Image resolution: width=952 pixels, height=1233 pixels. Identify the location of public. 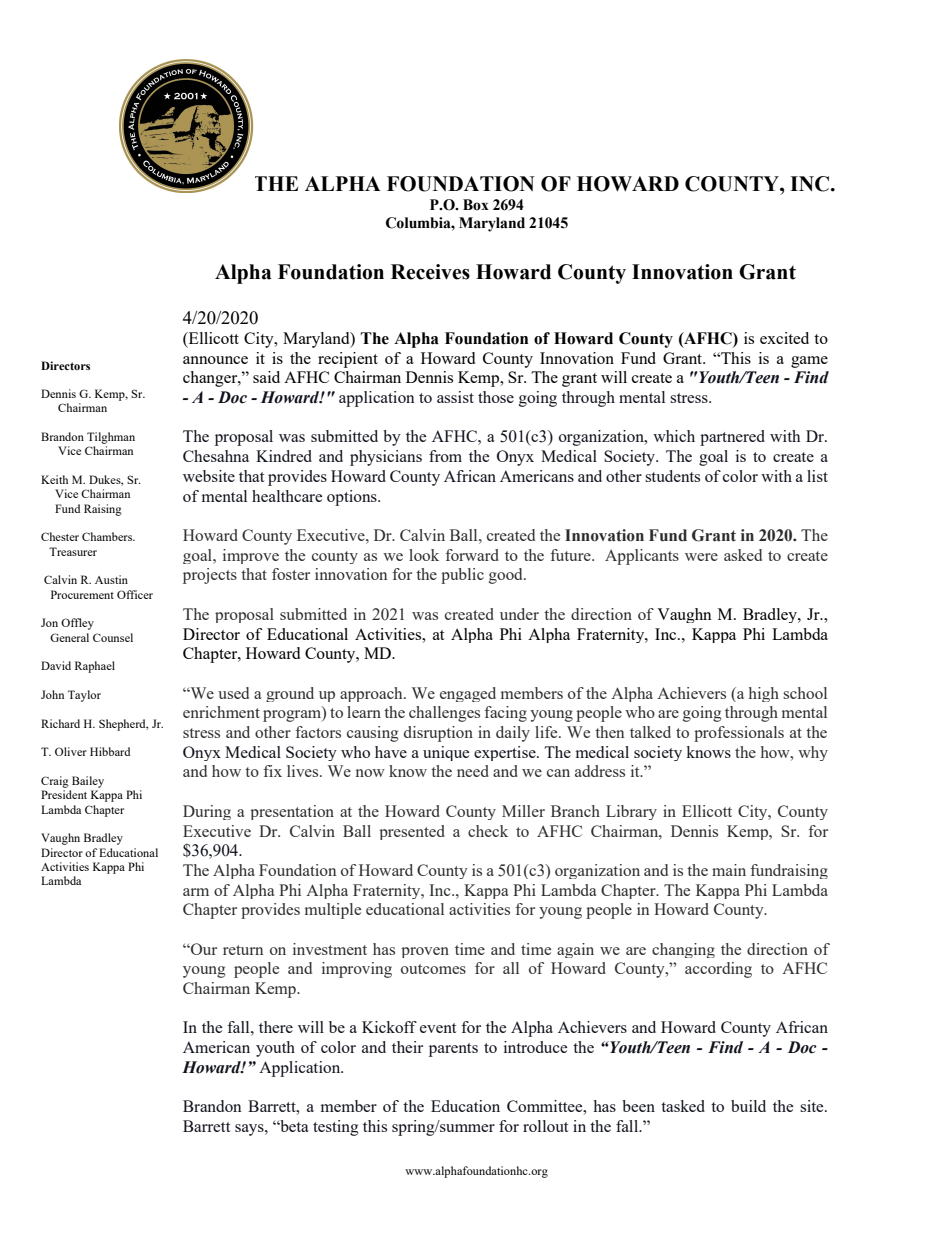
(462, 576).
